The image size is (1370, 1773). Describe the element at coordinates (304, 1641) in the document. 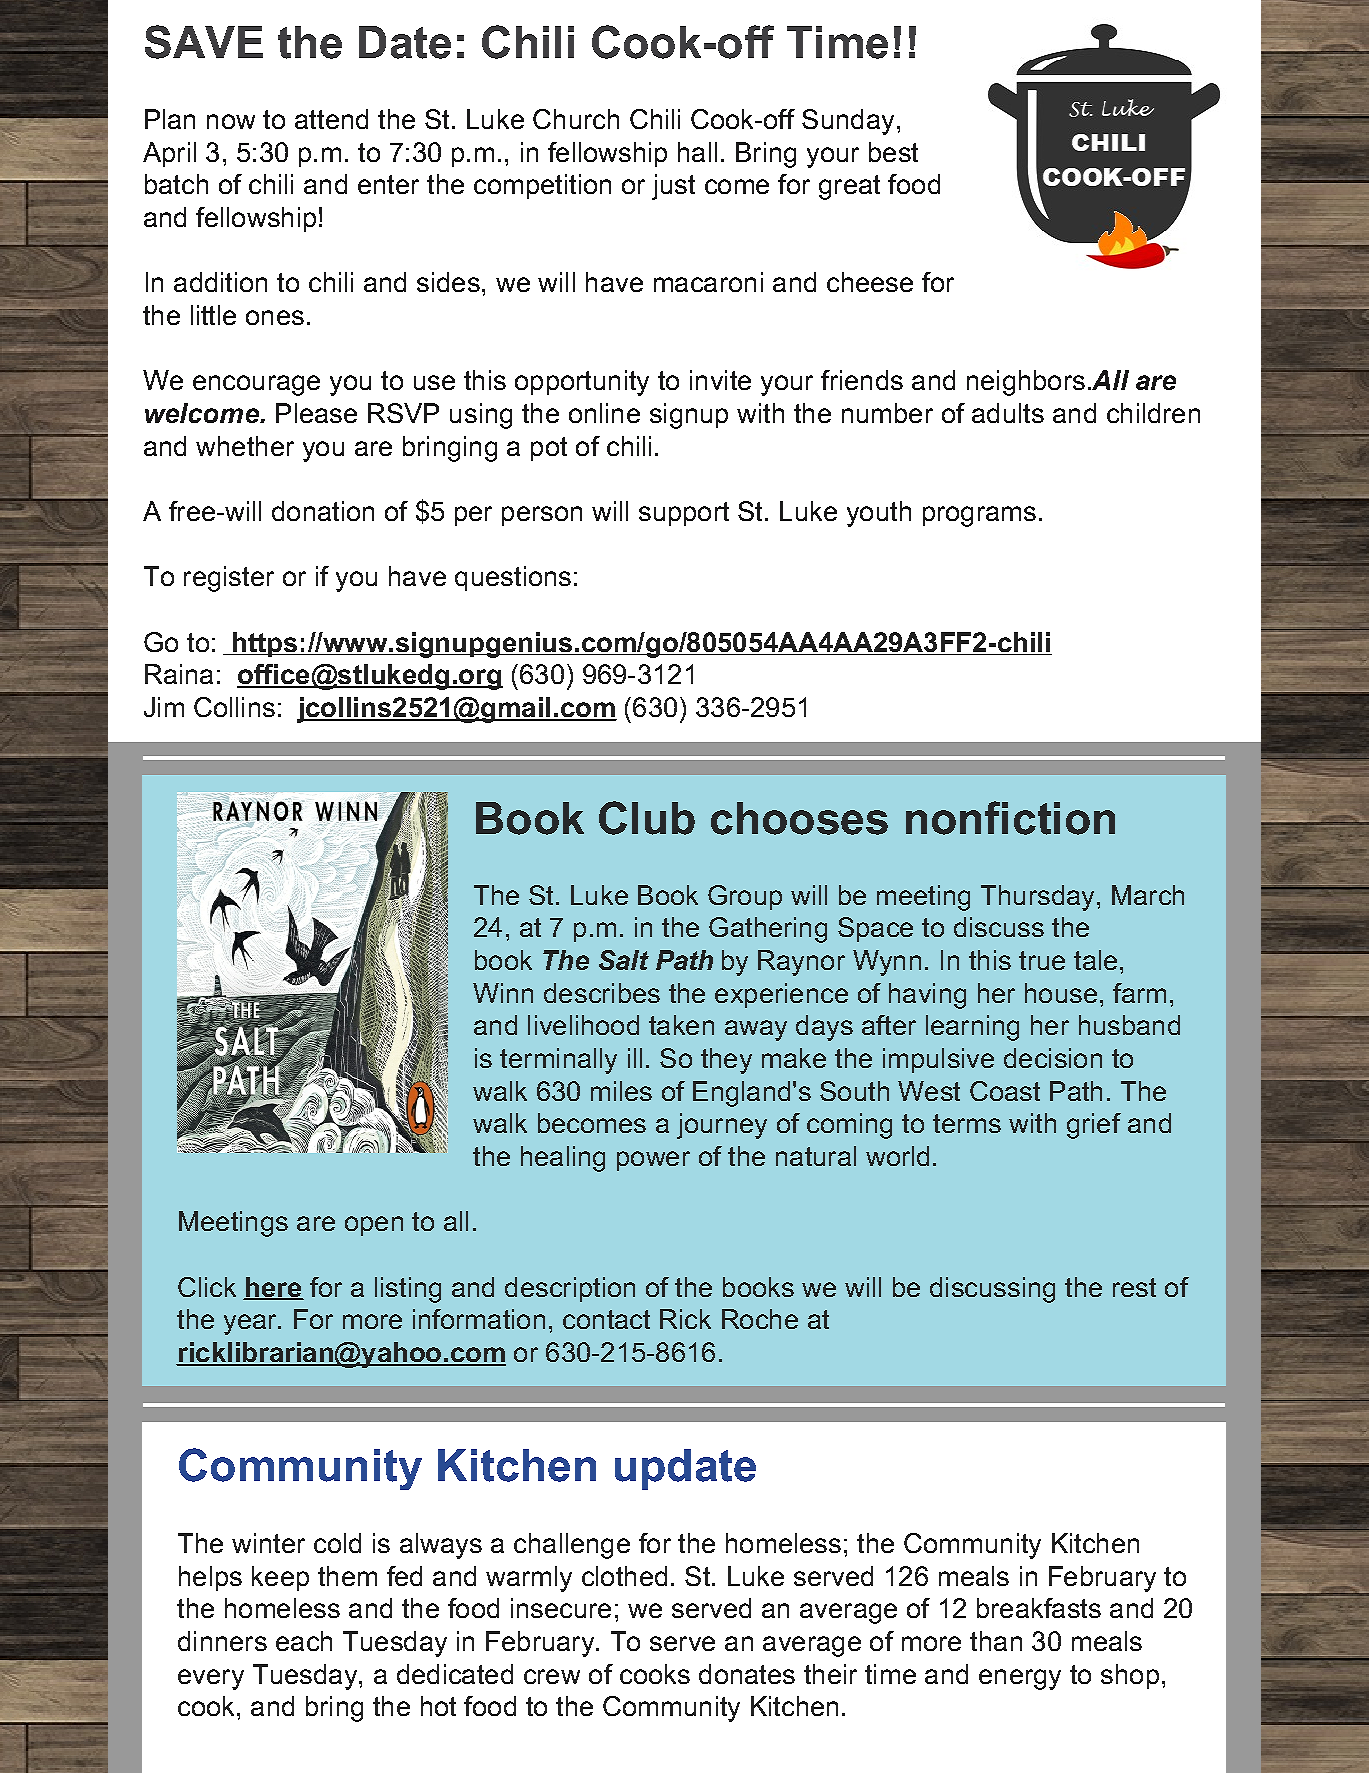

I see `each` at that location.
